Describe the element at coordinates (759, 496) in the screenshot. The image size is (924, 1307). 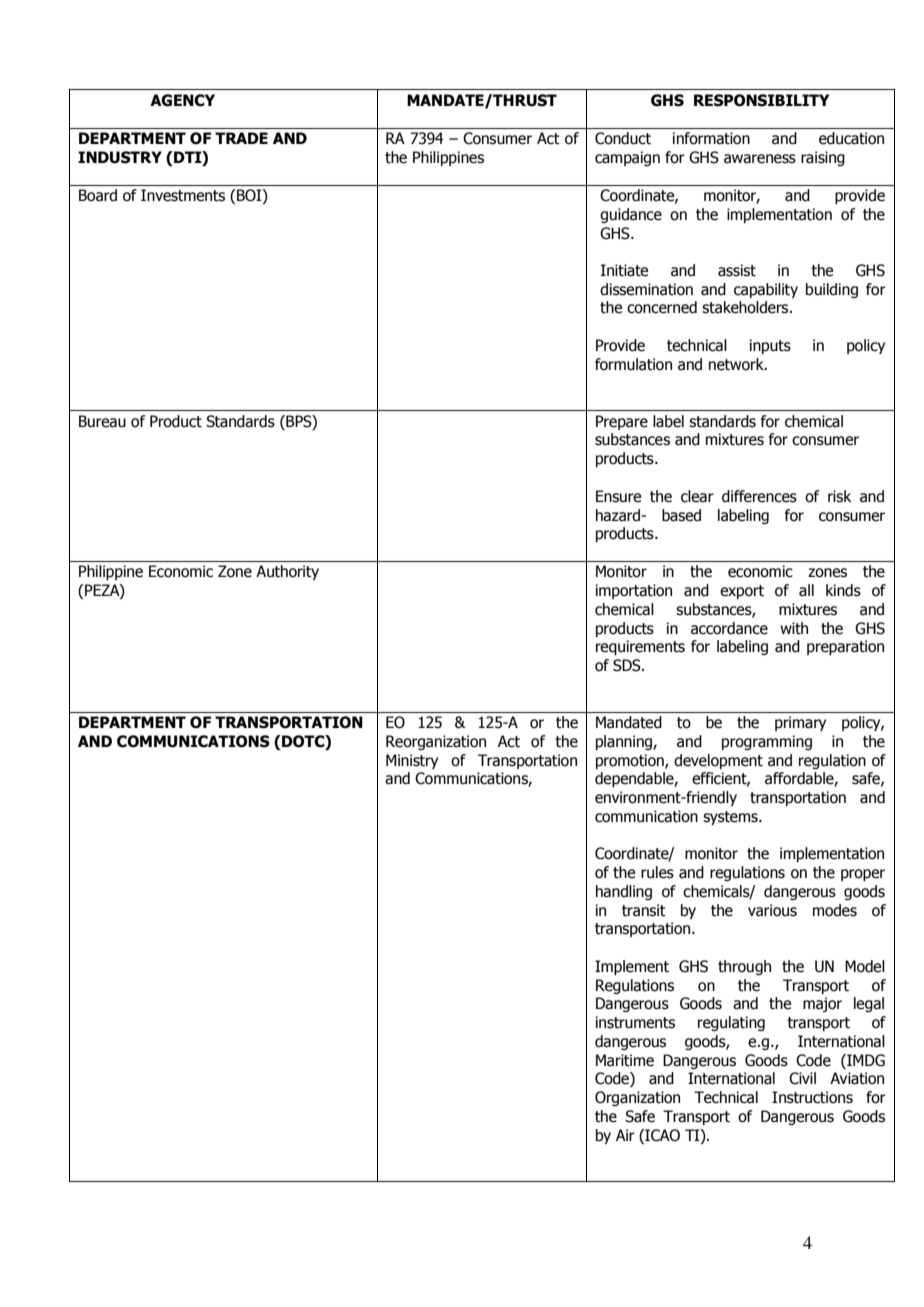
I see `differences` at that location.
